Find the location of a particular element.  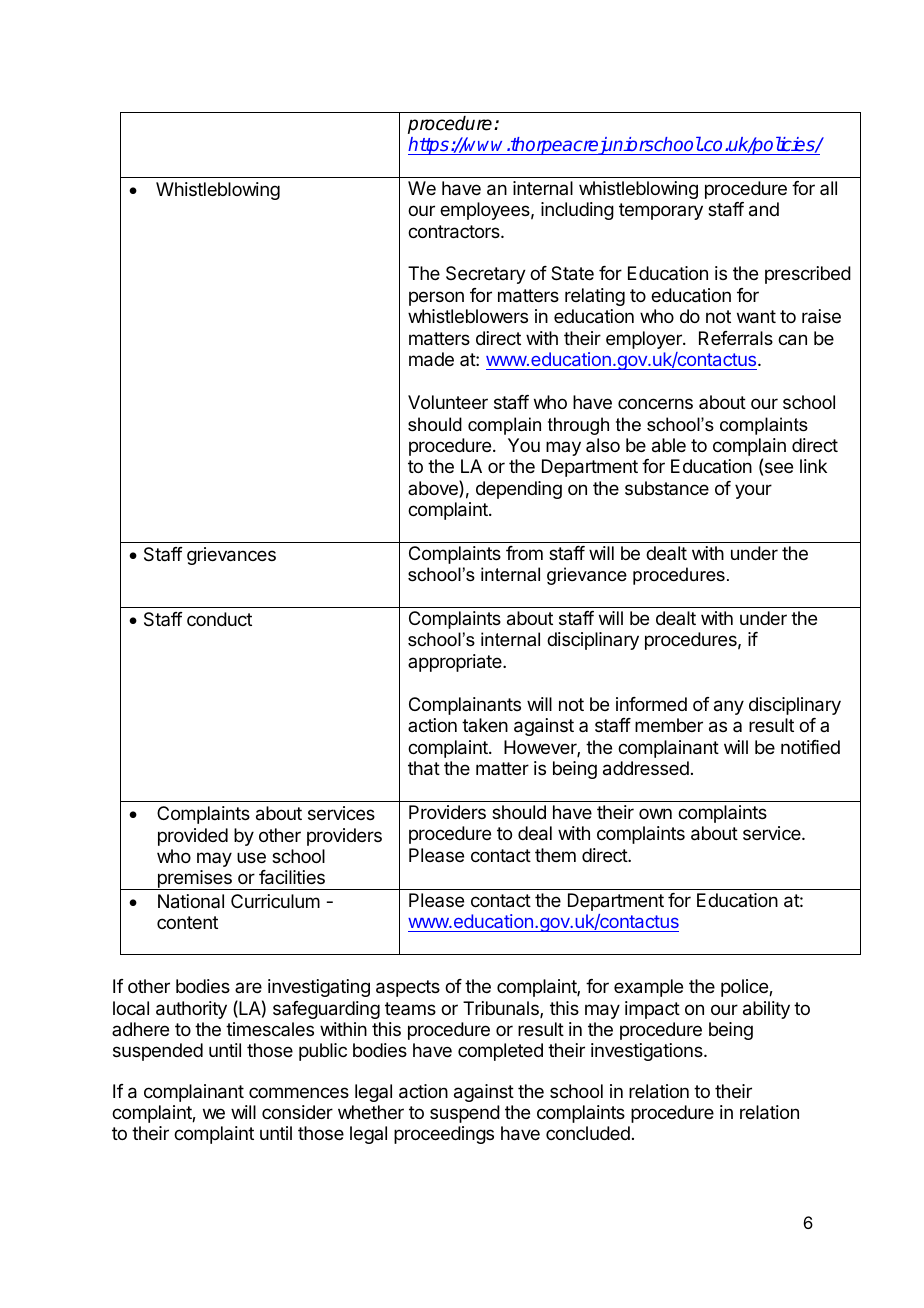

any is located at coordinates (729, 707).
